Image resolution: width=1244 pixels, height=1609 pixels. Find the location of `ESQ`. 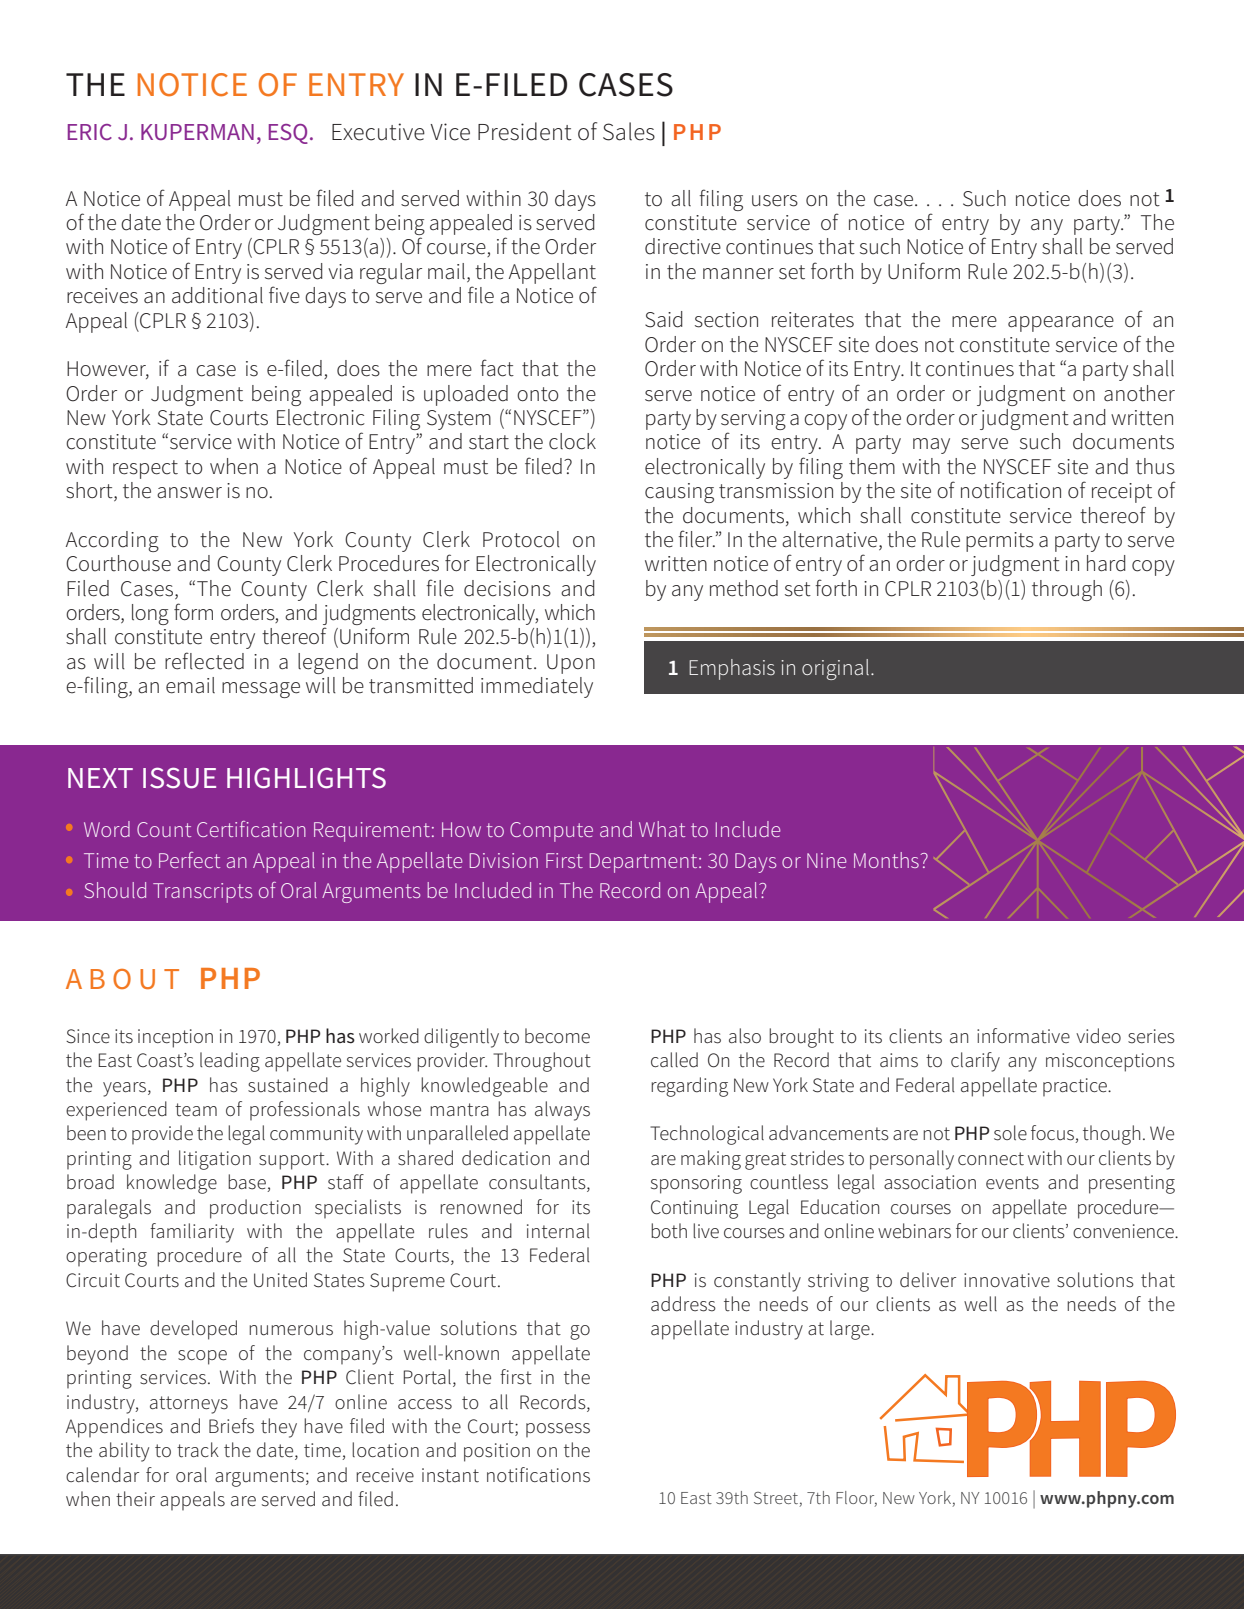

ESQ is located at coordinates (288, 134).
